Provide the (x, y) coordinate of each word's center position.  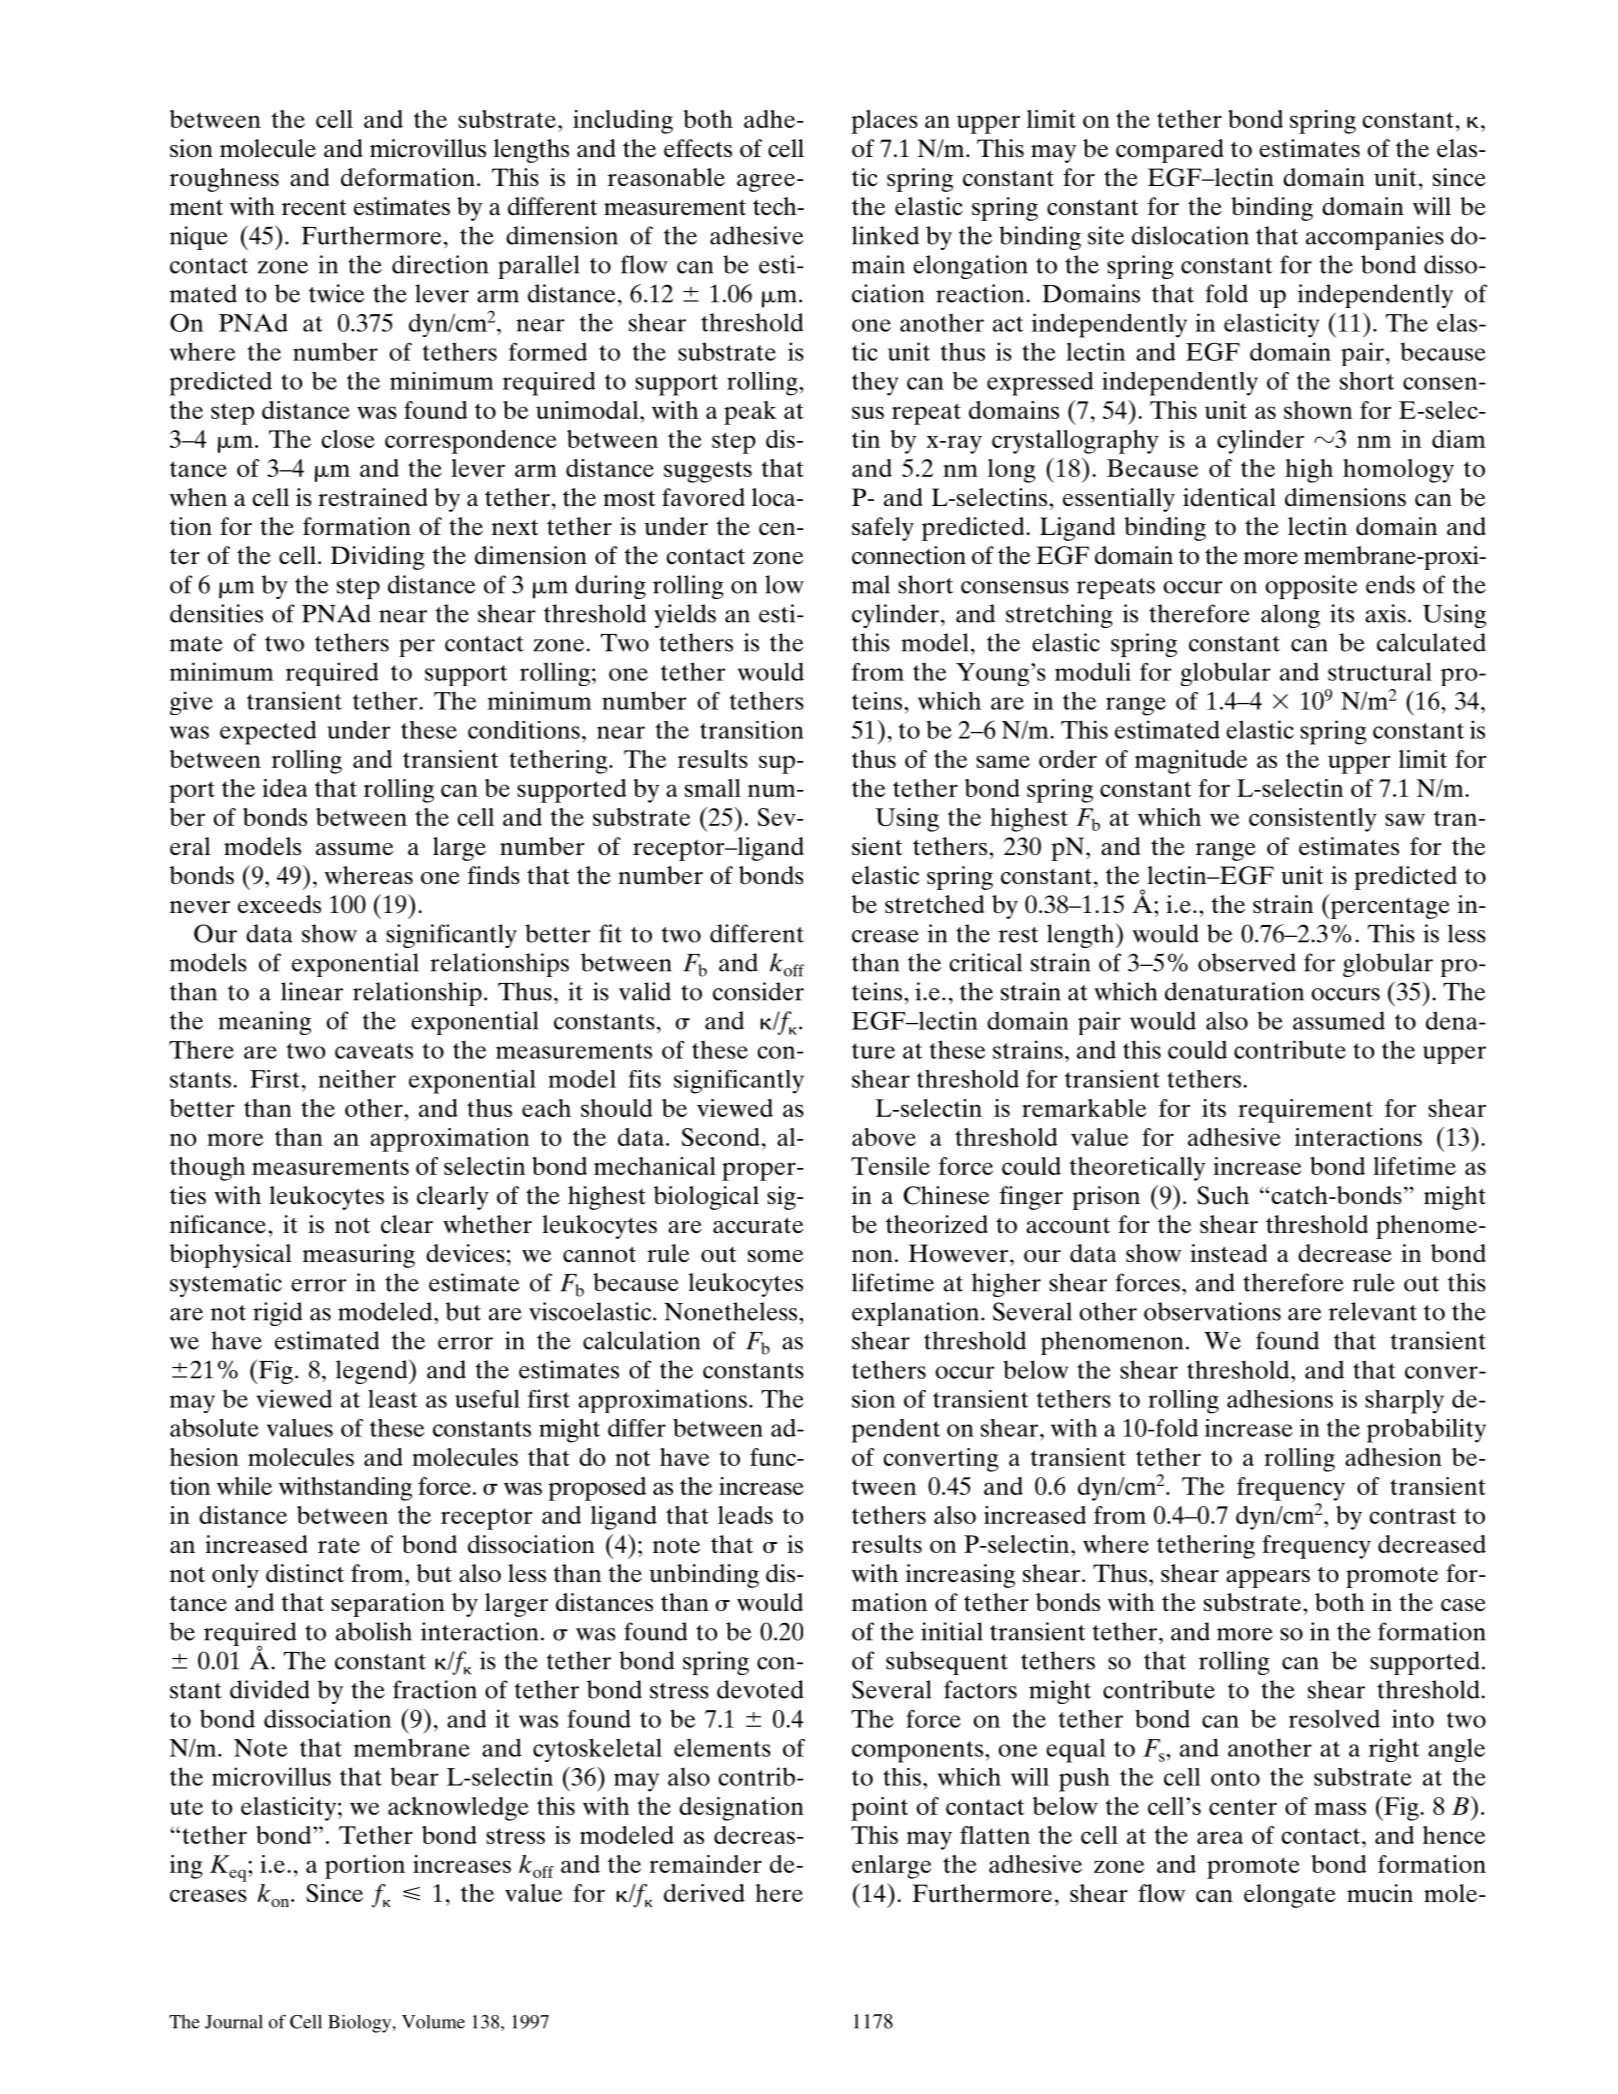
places (884, 122)
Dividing (377, 558)
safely (883, 529)
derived (704, 1893)
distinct (305, 1573)
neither (357, 1079)
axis (1385, 613)
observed (1247, 962)
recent (314, 208)
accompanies (1375, 238)
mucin (1380, 1893)
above (884, 1137)
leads (745, 1515)
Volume (433, 2022)
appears (1268, 1579)
